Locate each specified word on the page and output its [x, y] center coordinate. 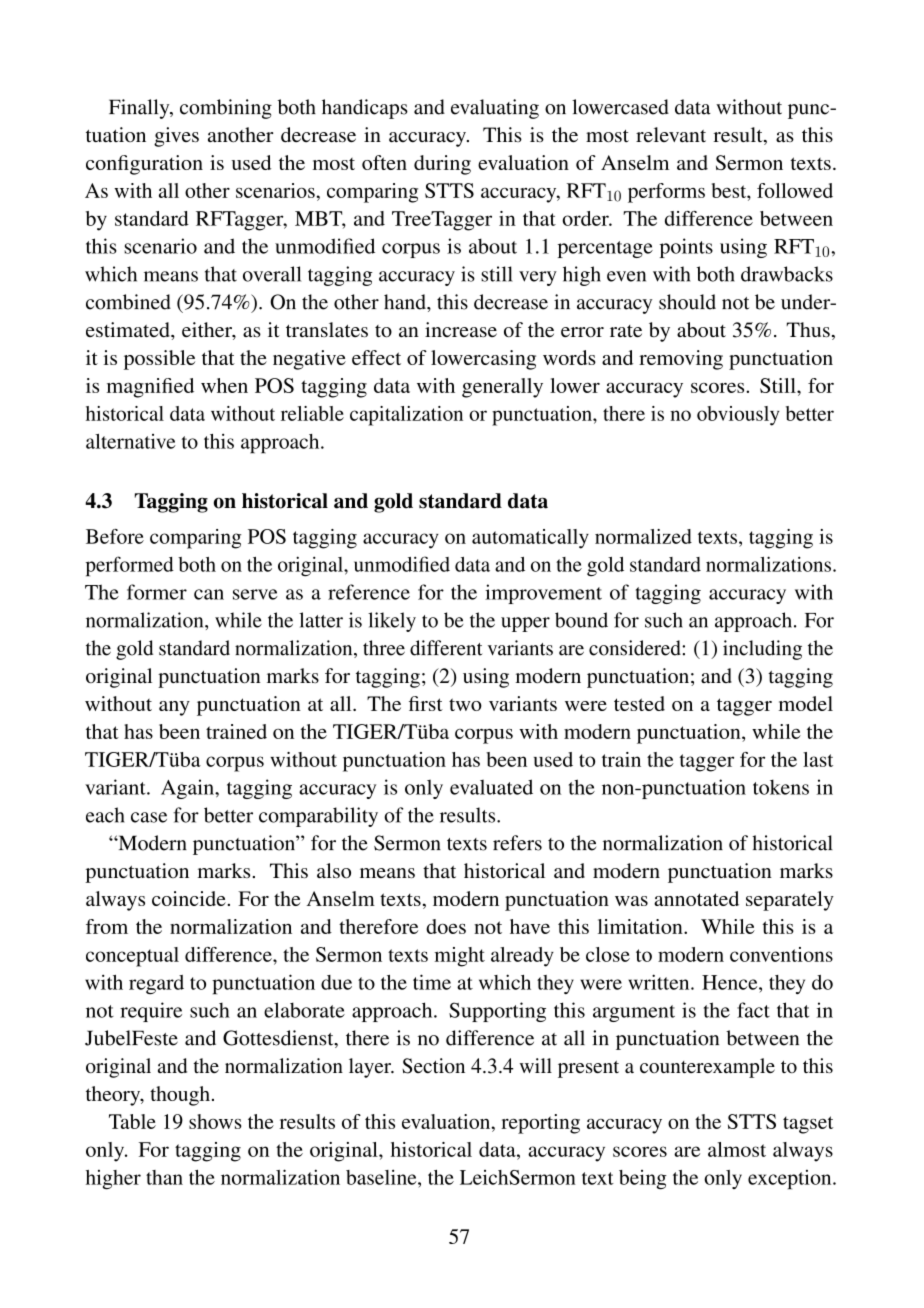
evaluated [491, 787]
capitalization [406, 416]
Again [188, 789]
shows [215, 1121]
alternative [131, 441]
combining [226, 109]
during [442, 165]
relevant [671, 134]
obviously [738, 416]
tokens [781, 787]
